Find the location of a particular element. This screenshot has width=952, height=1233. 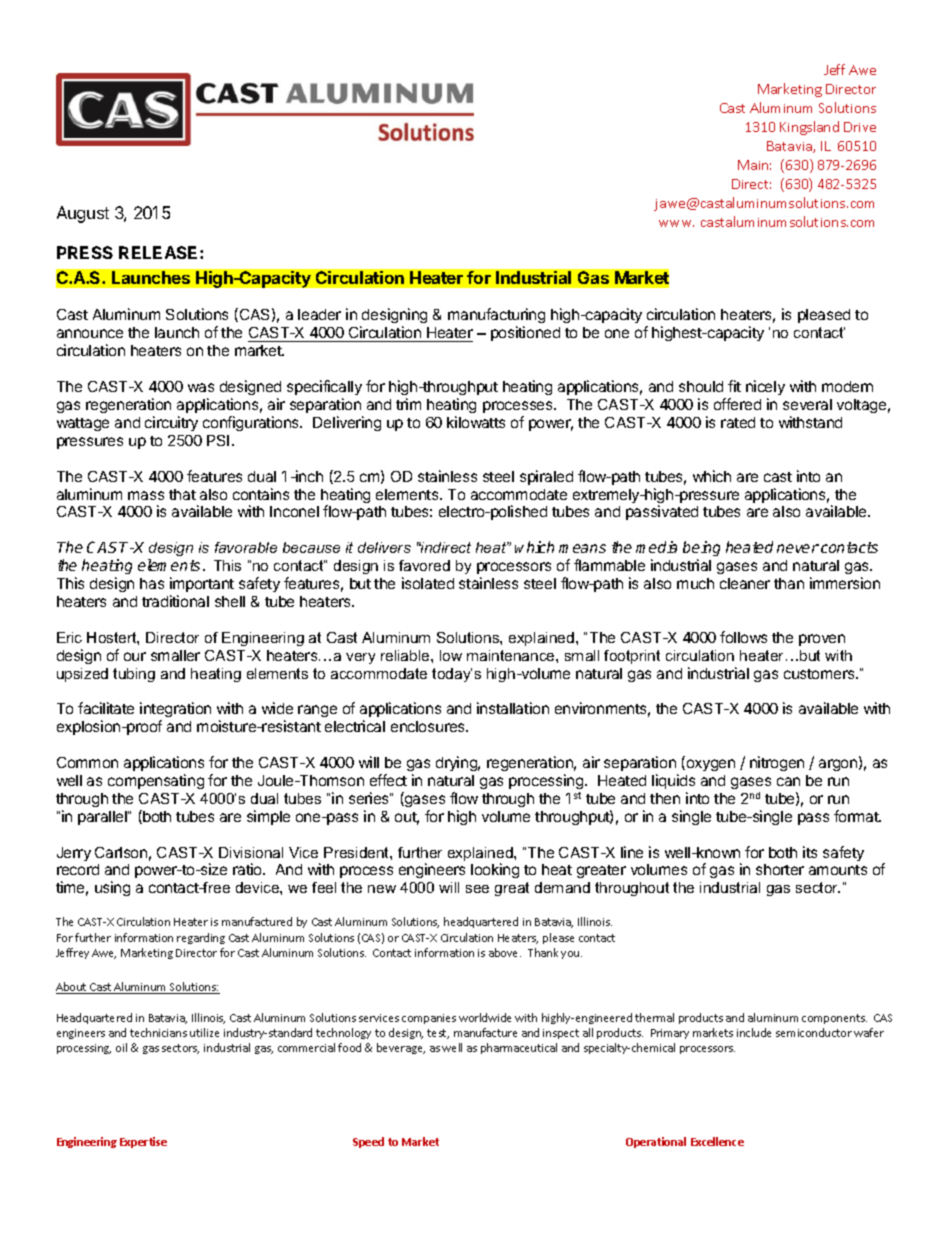

manufacturing is located at coordinates (496, 317).
